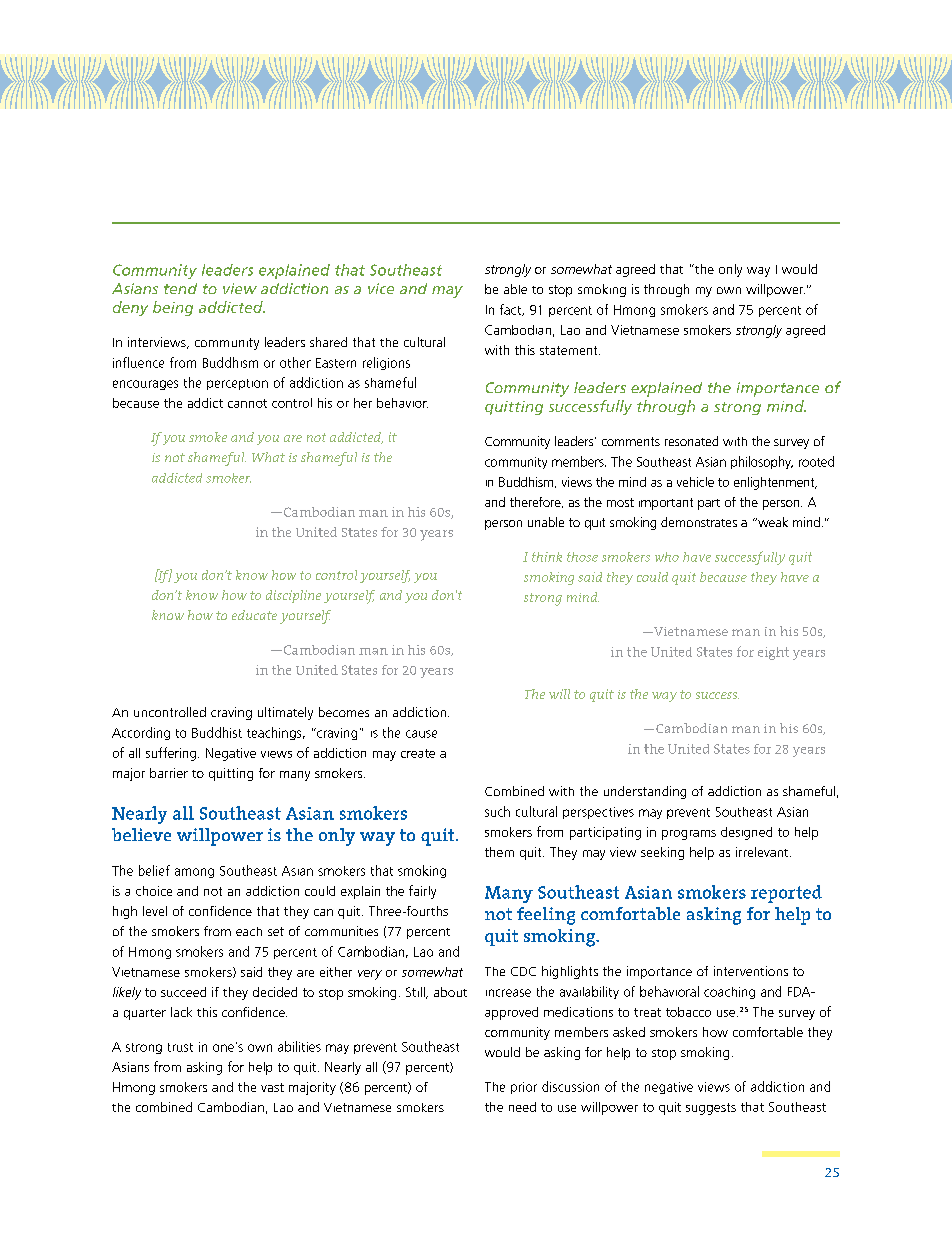 Image resolution: width=952 pixels, height=1233 pixels. Describe the element at coordinates (512, 310) in the image. I see `fact` at that location.
